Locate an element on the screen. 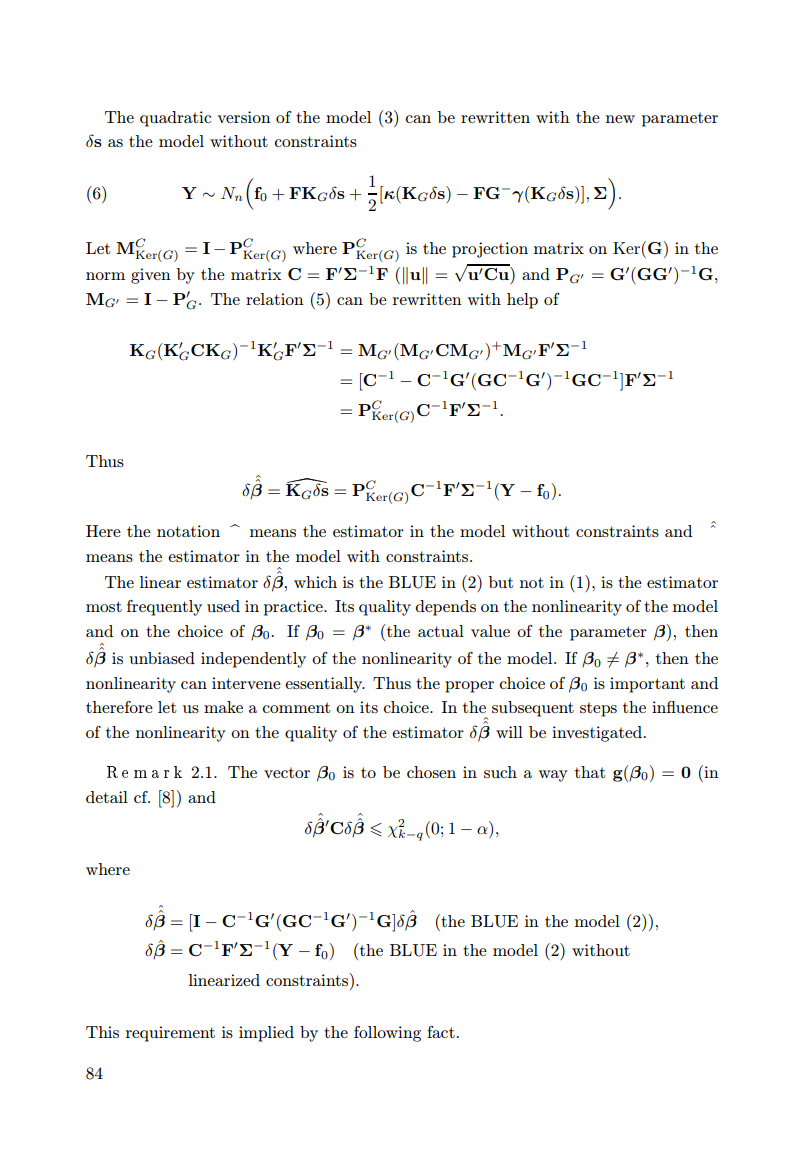  requirement is located at coordinates (170, 1034).
